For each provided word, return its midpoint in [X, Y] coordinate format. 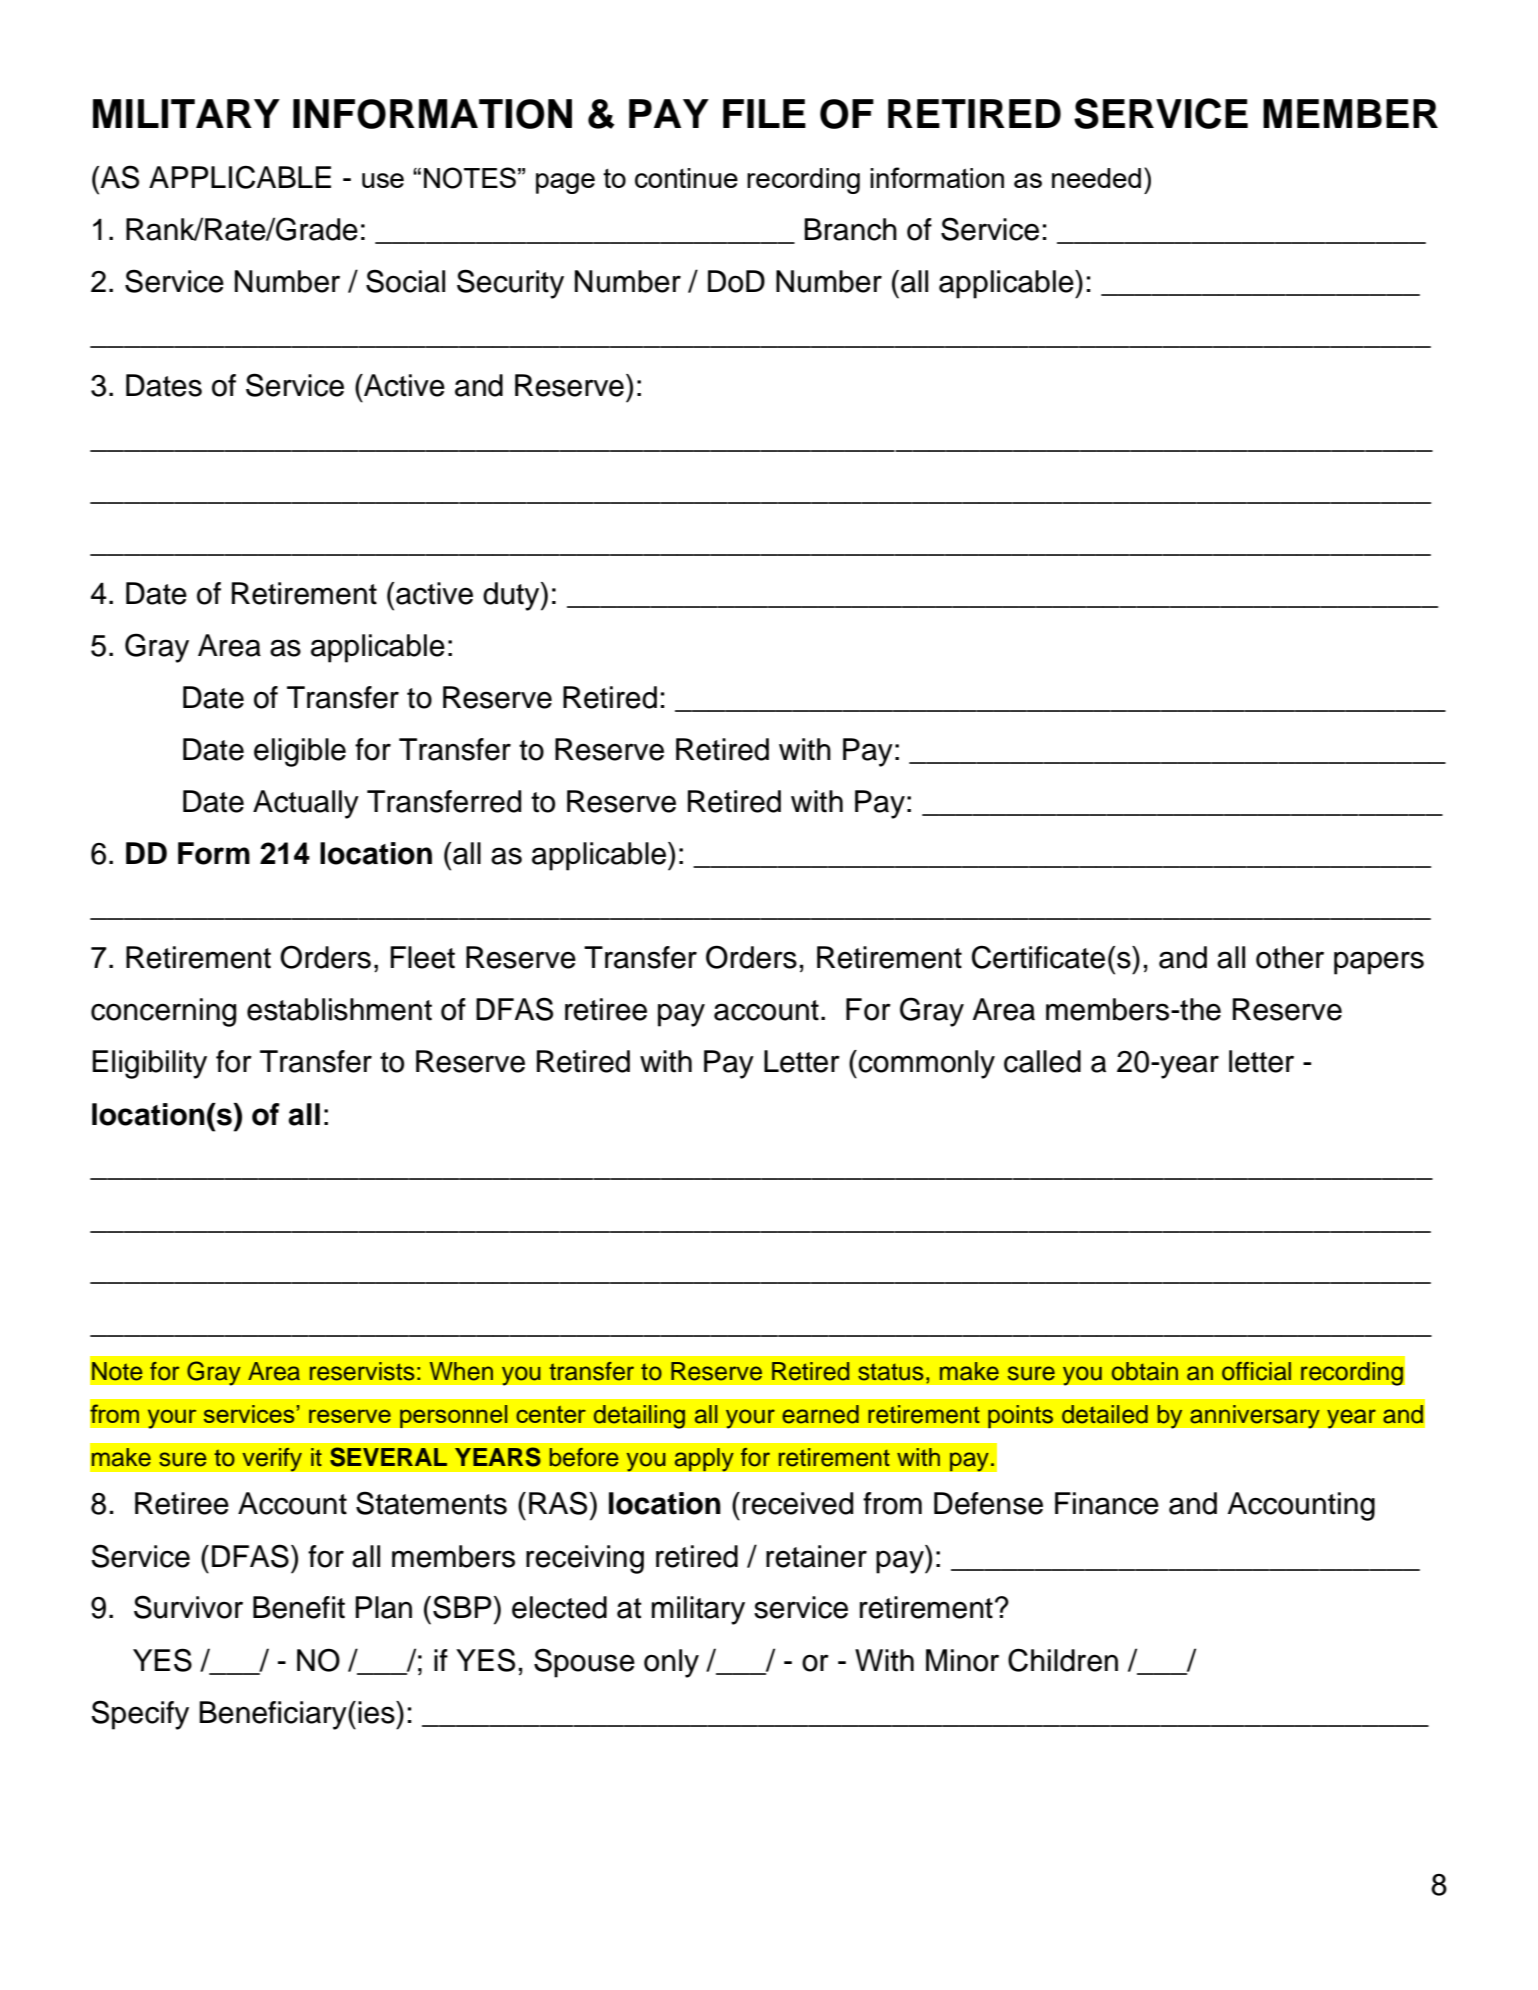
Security [510, 284]
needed [1096, 178]
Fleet [422, 957]
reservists [362, 1371]
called [1042, 1061]
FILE [764, 113]
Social [405, 281]
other [1290, 957]
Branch [850, 229]
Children [1063, 1660]
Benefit [299, 1607]
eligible [300, 752]
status [891, 1372]
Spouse [584, 1663]
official [1256, 1371]
